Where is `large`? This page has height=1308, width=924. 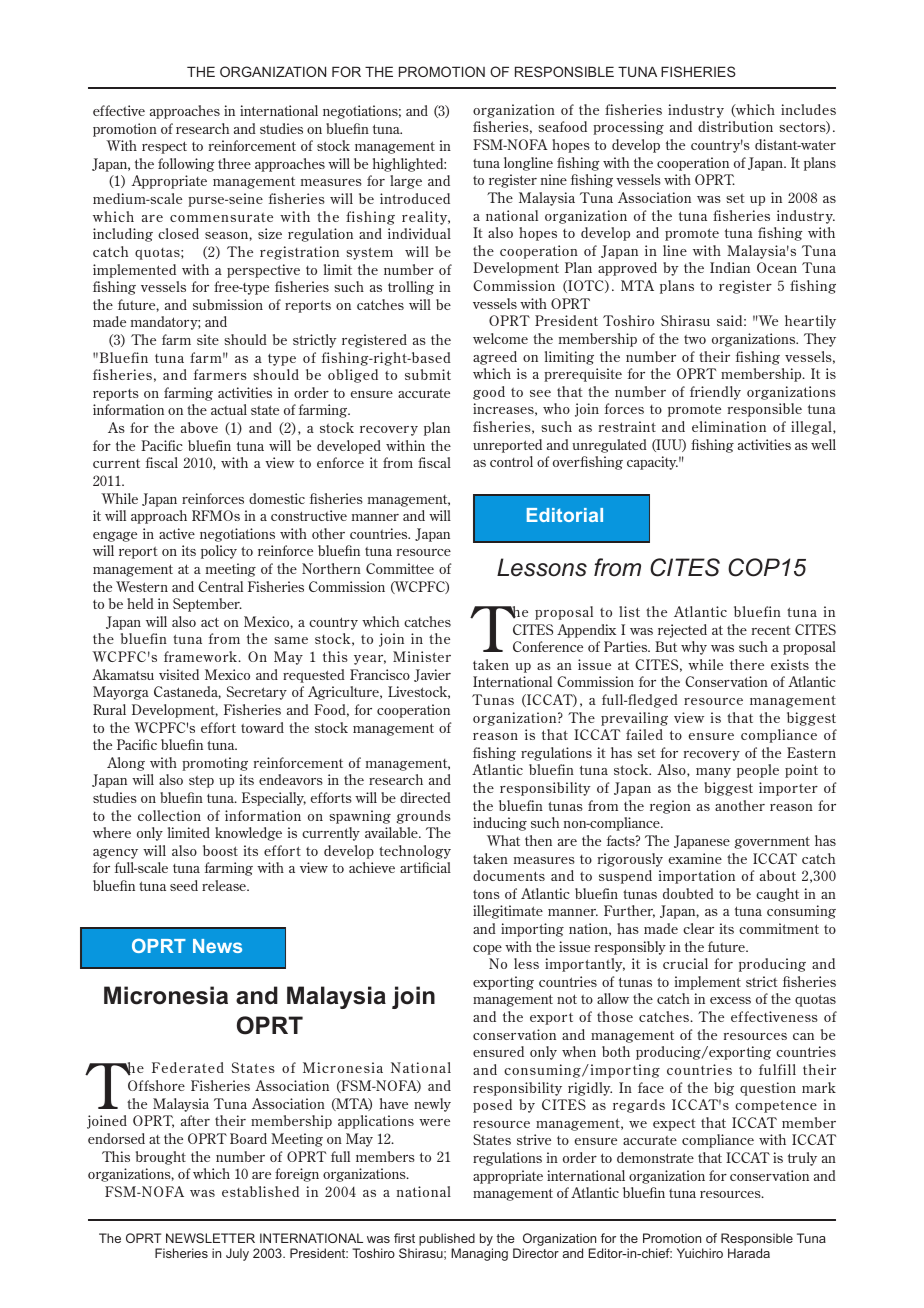 large is located at coordinates (406, 182).
